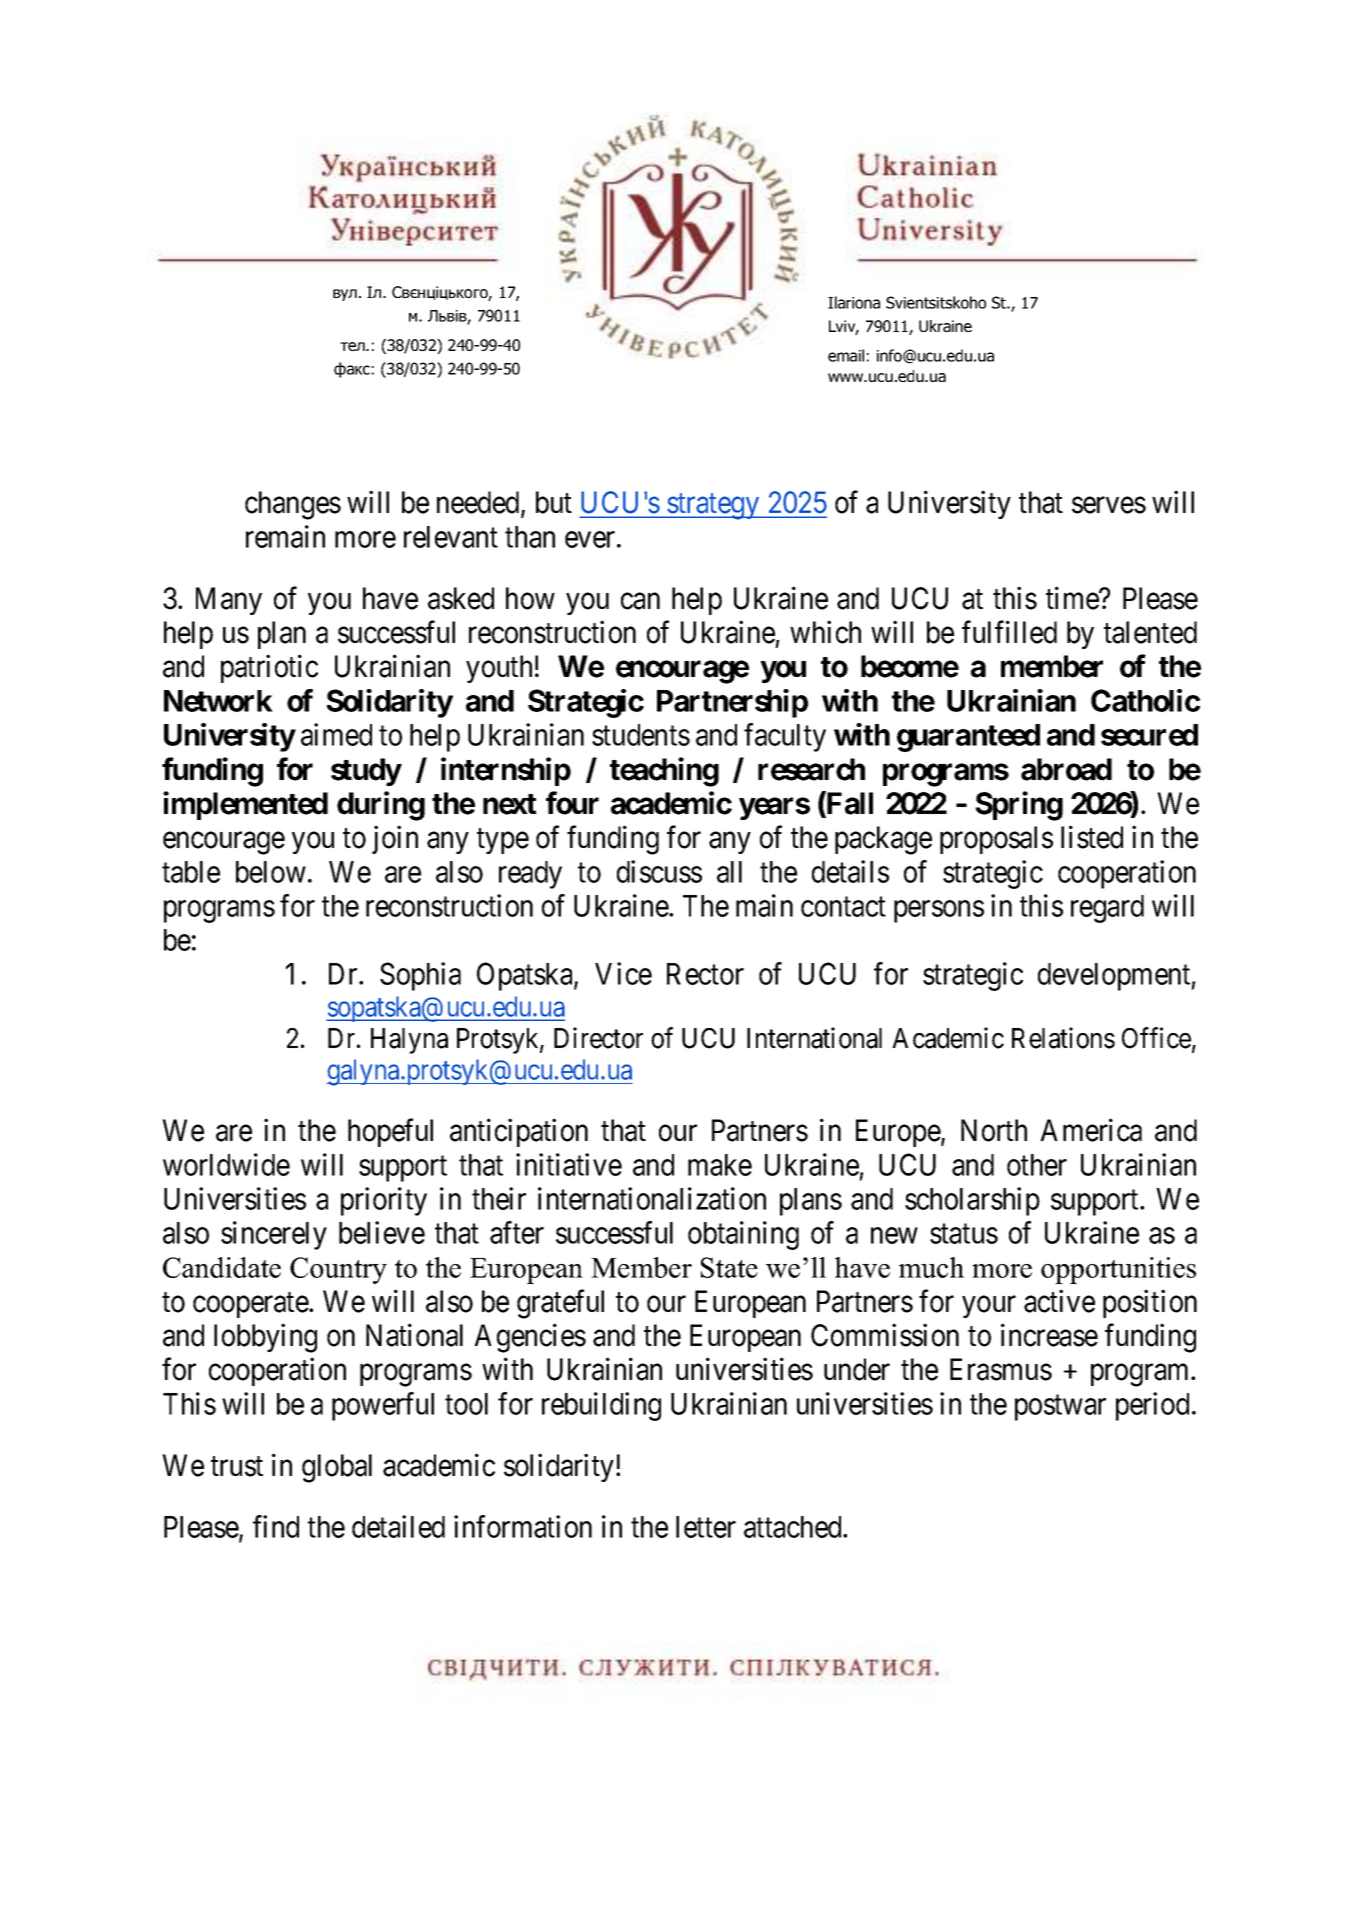 This page has height=1924, width=1360. I want to click on regard, so click(1107, 909).
